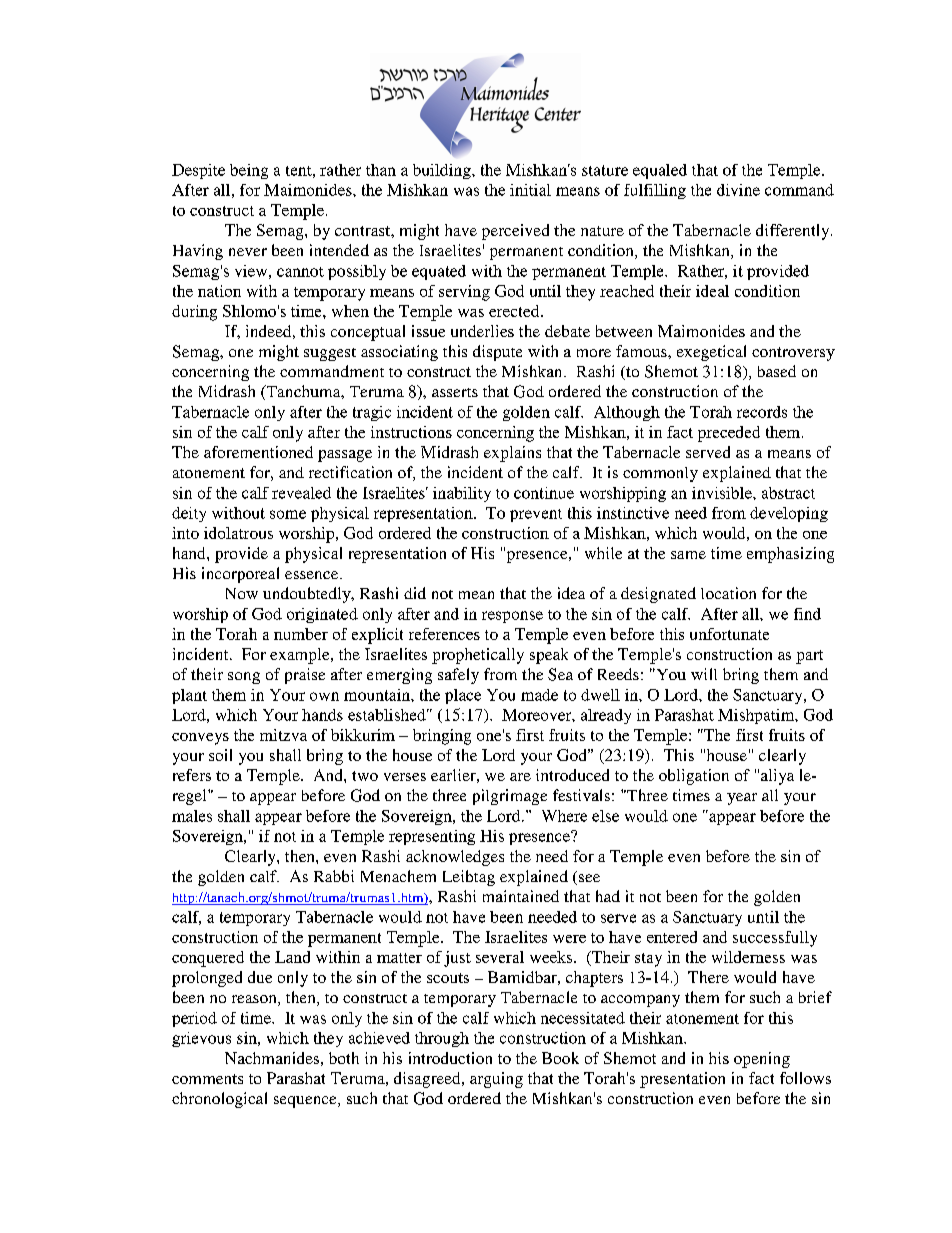 This screenshot has height=1233, width=952. Describe the element at coordinates (496, 1080) in the screenshot. I see `arguing` at that location.
